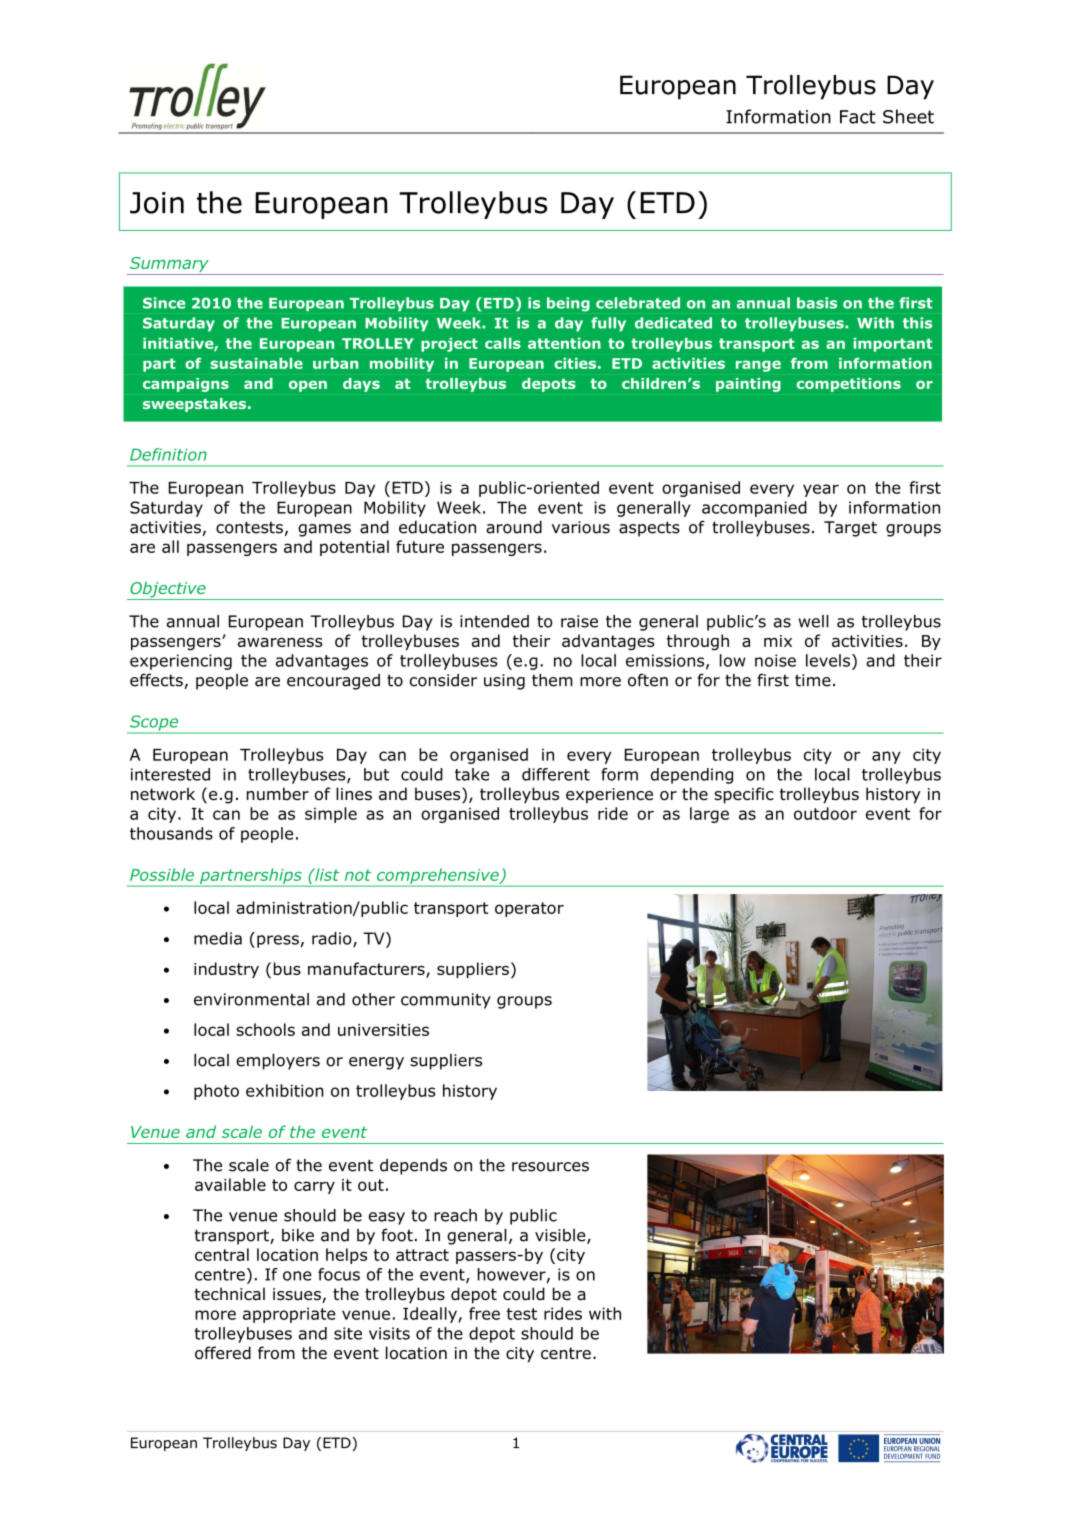 Image resolution: width=1070 pixels, height=1515 pixels. I want to click on Join, so click(157, 203).
